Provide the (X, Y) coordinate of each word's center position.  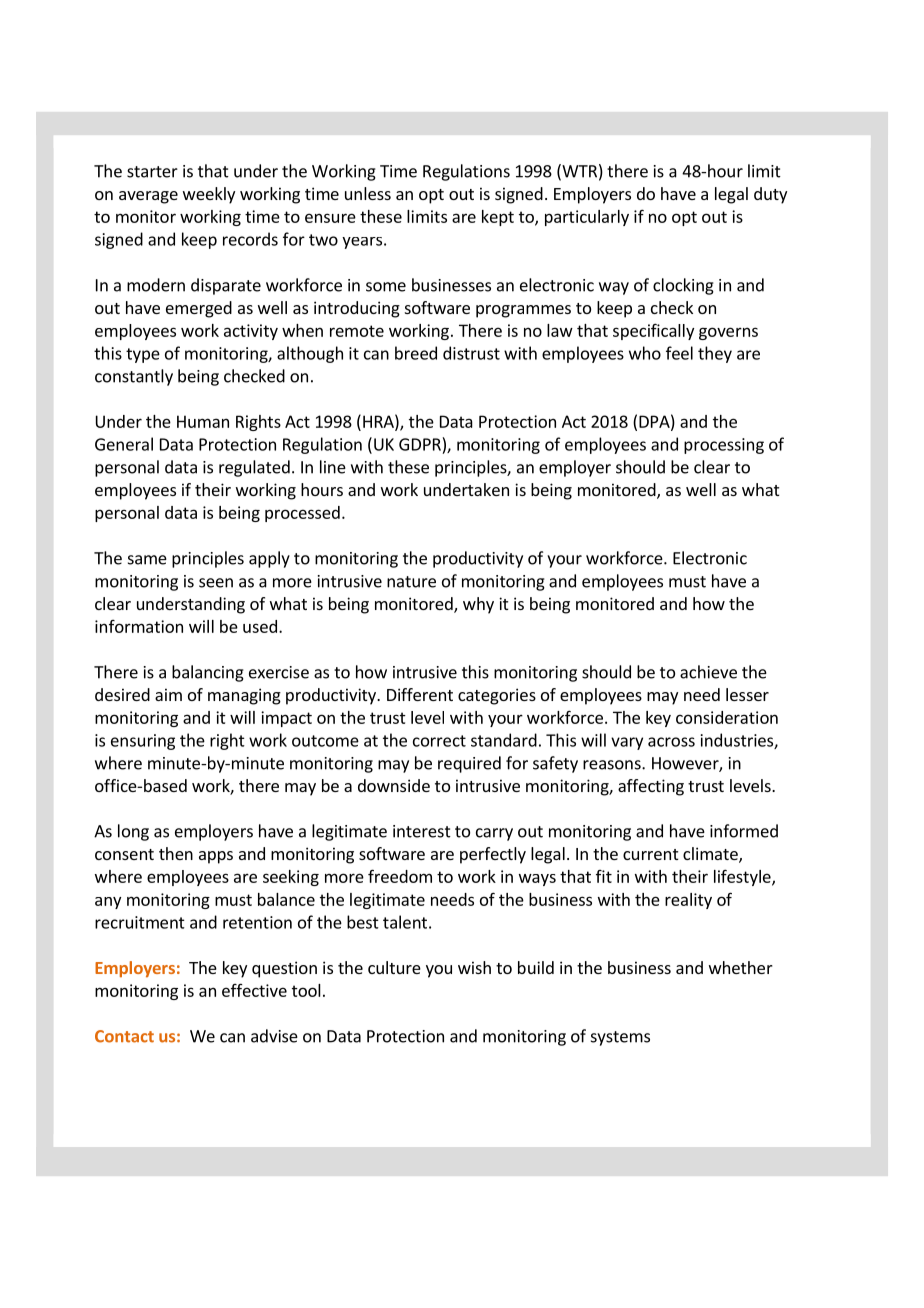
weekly (209, 195)
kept (498, 218)
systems (620, 1038)
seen (216, 583)
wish (474, 967)
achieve (708, 672)
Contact (124, 1036)
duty (770, 195)
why (478, 605)
